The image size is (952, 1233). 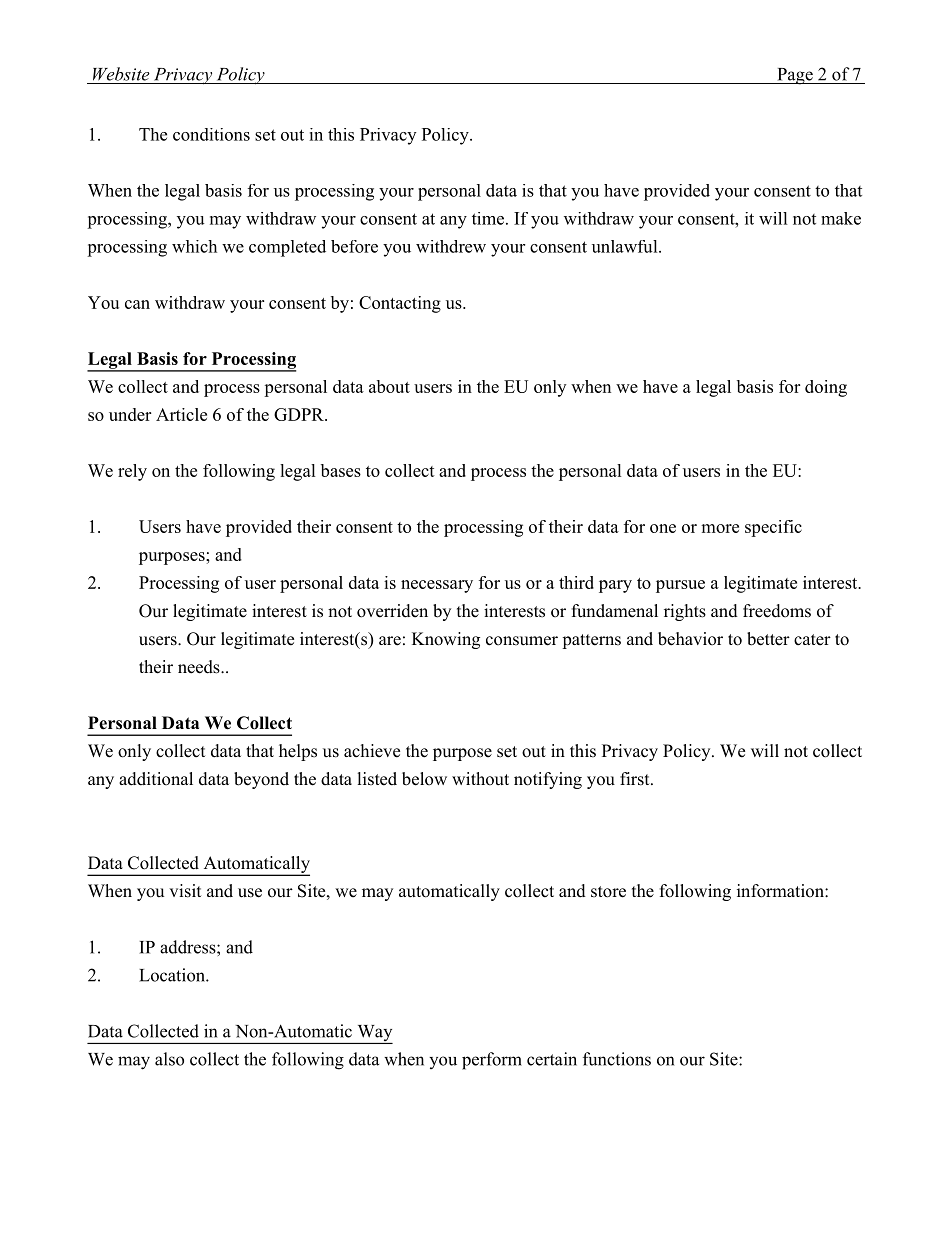 What do you see at coordinates (826, 388) in the screenshot?
I see `doing` at bounding box center [826, 388].
